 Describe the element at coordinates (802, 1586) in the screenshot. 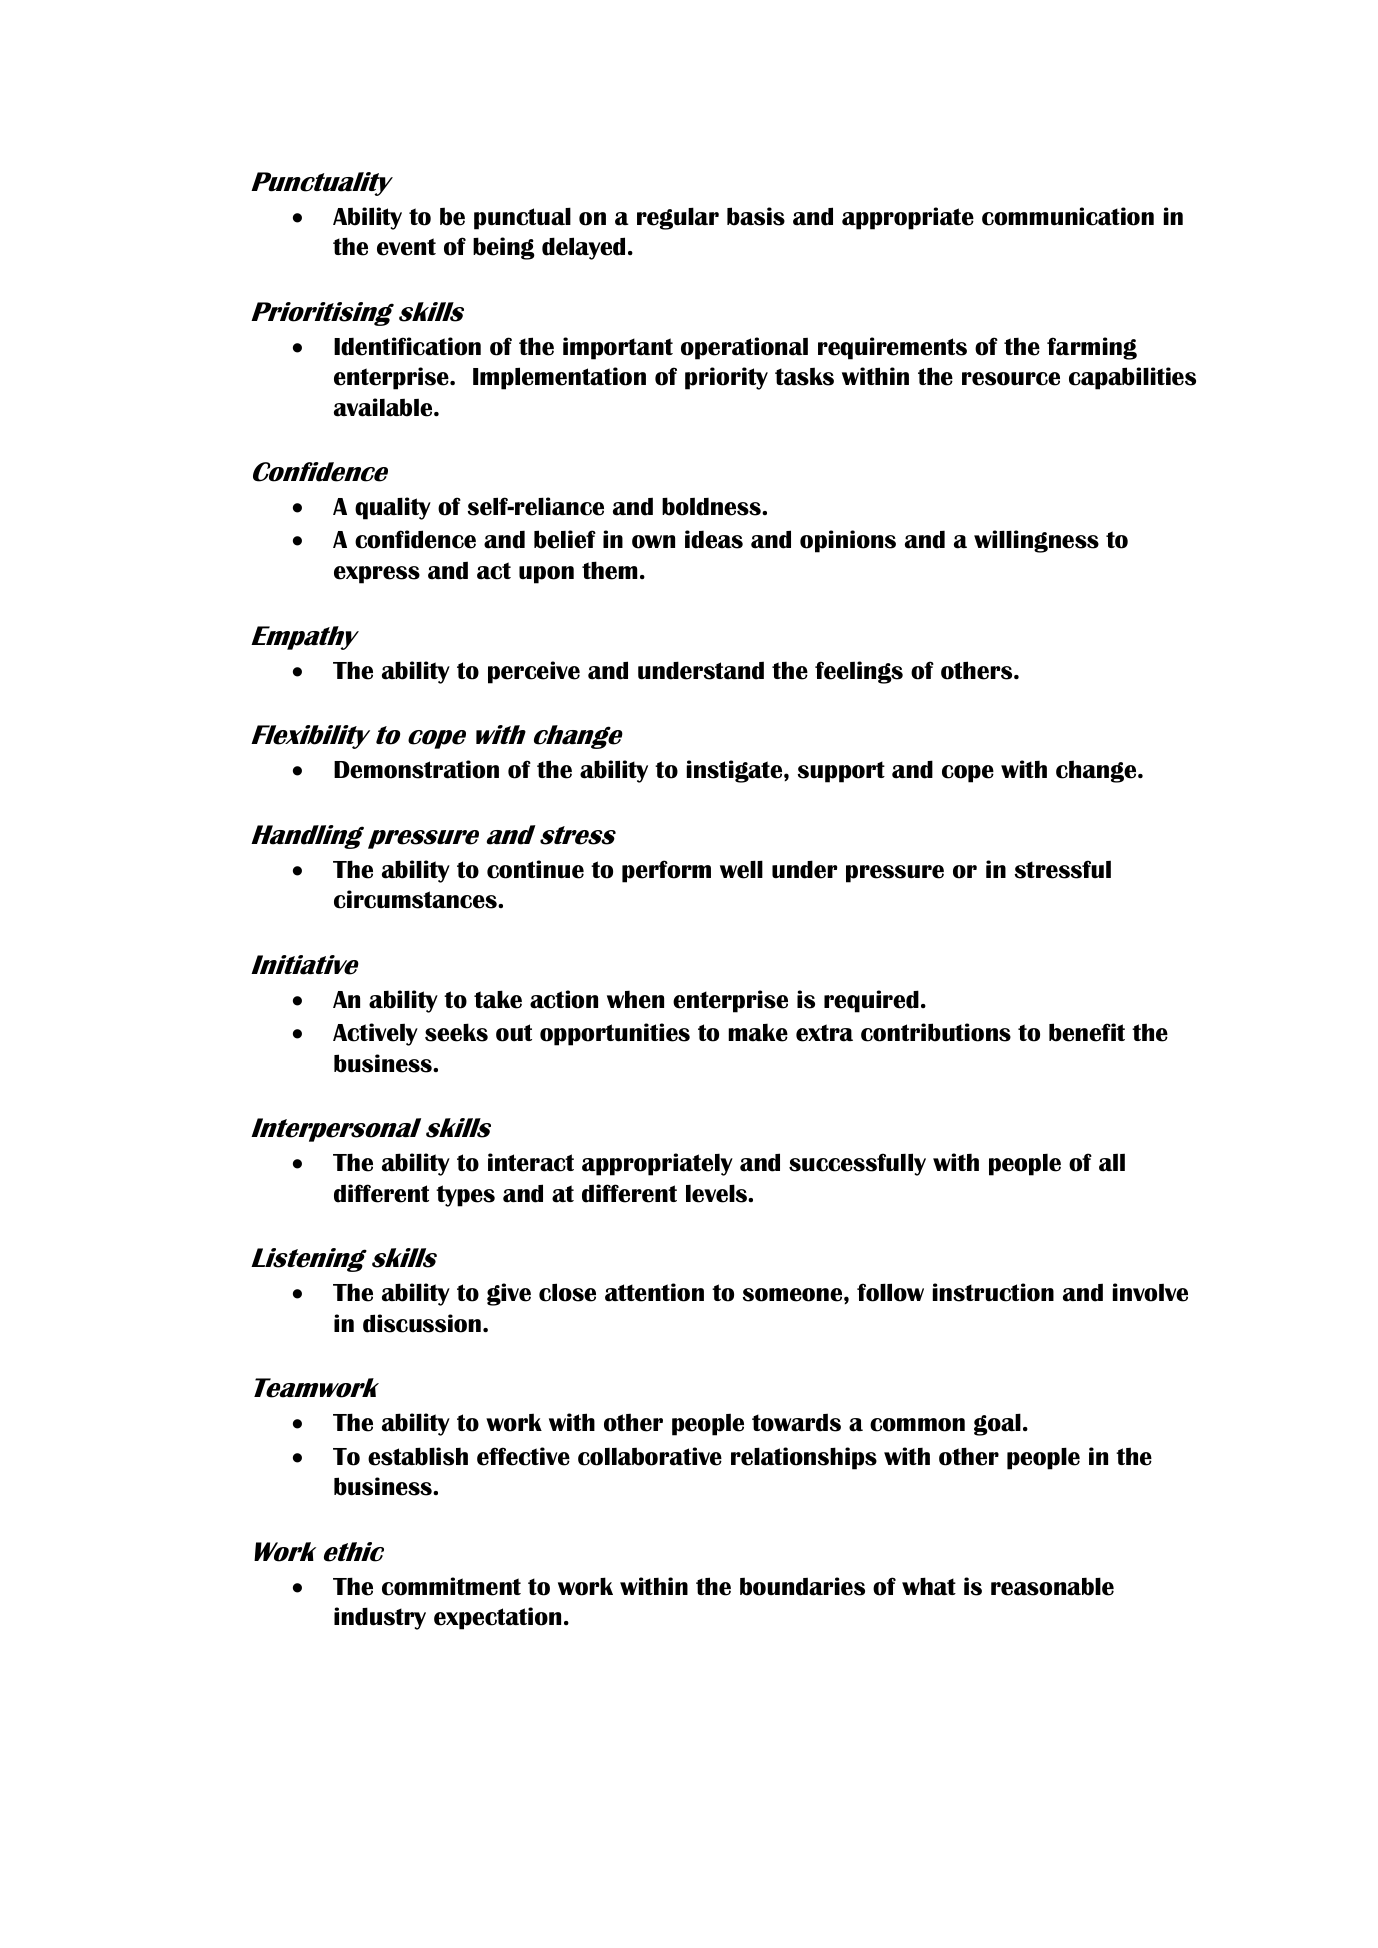

I see `boundaries` at that location.
